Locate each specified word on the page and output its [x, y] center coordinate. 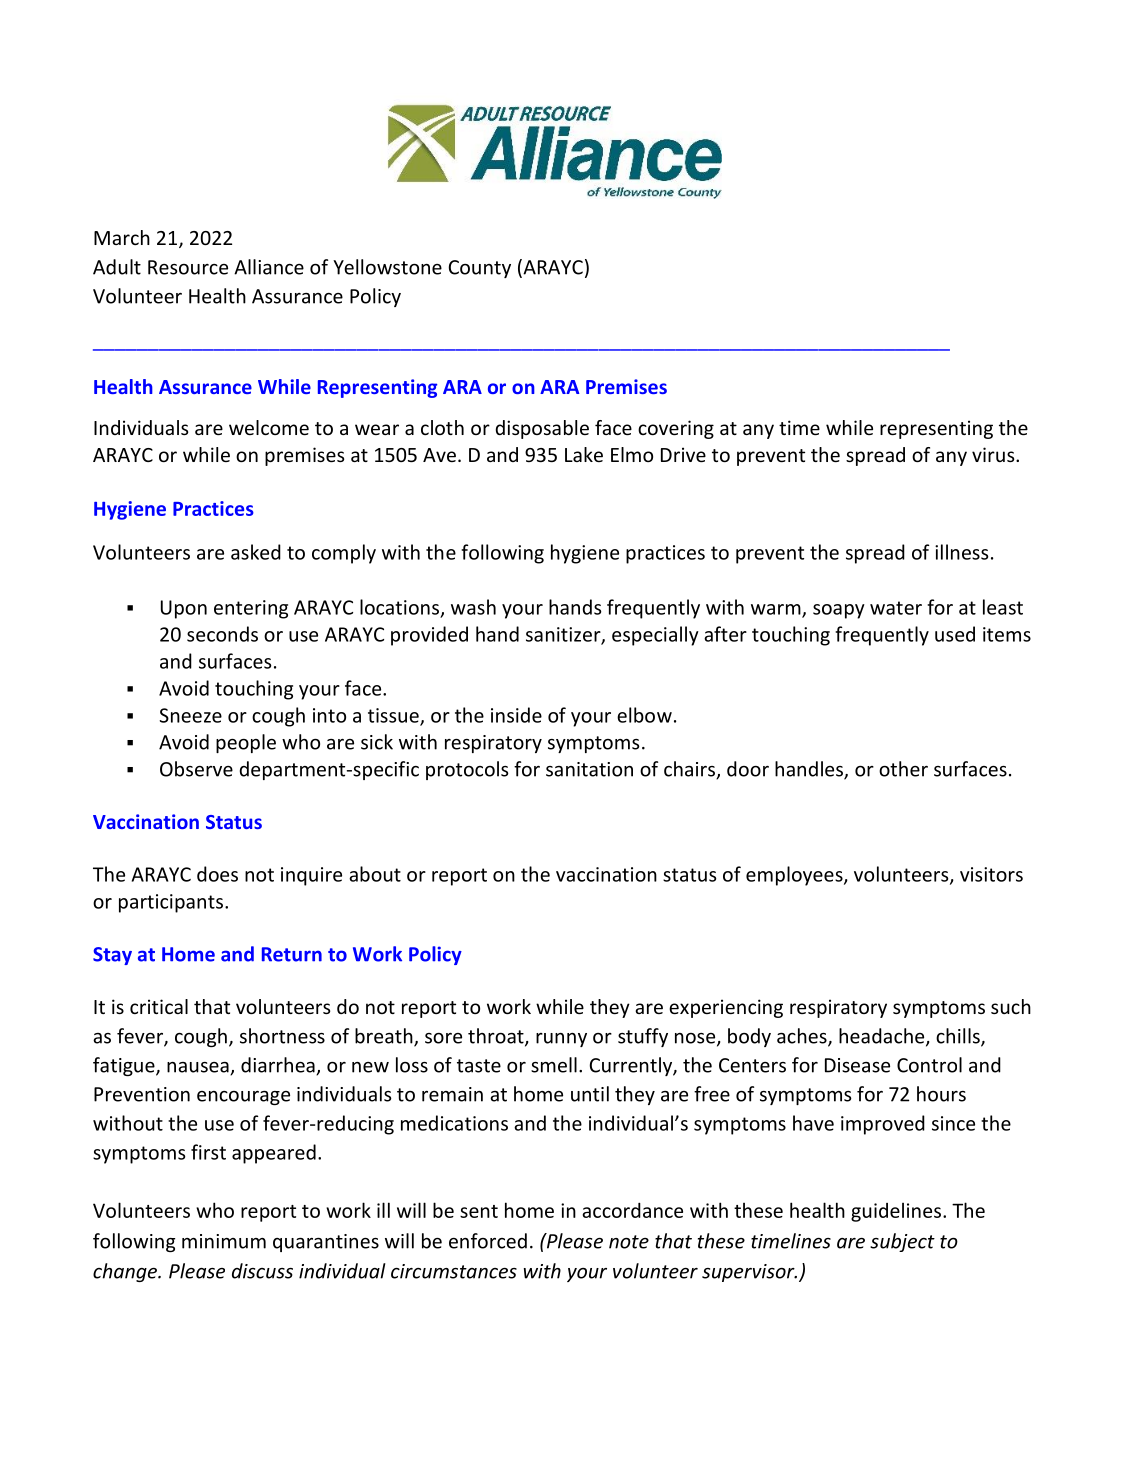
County [480, 269]
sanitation [589, 769]
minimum [224, 1241]
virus [994, 454]
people [246, 743]
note [629, 1242]
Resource [188, 267]
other [903, 769]
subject [902, 1242]
